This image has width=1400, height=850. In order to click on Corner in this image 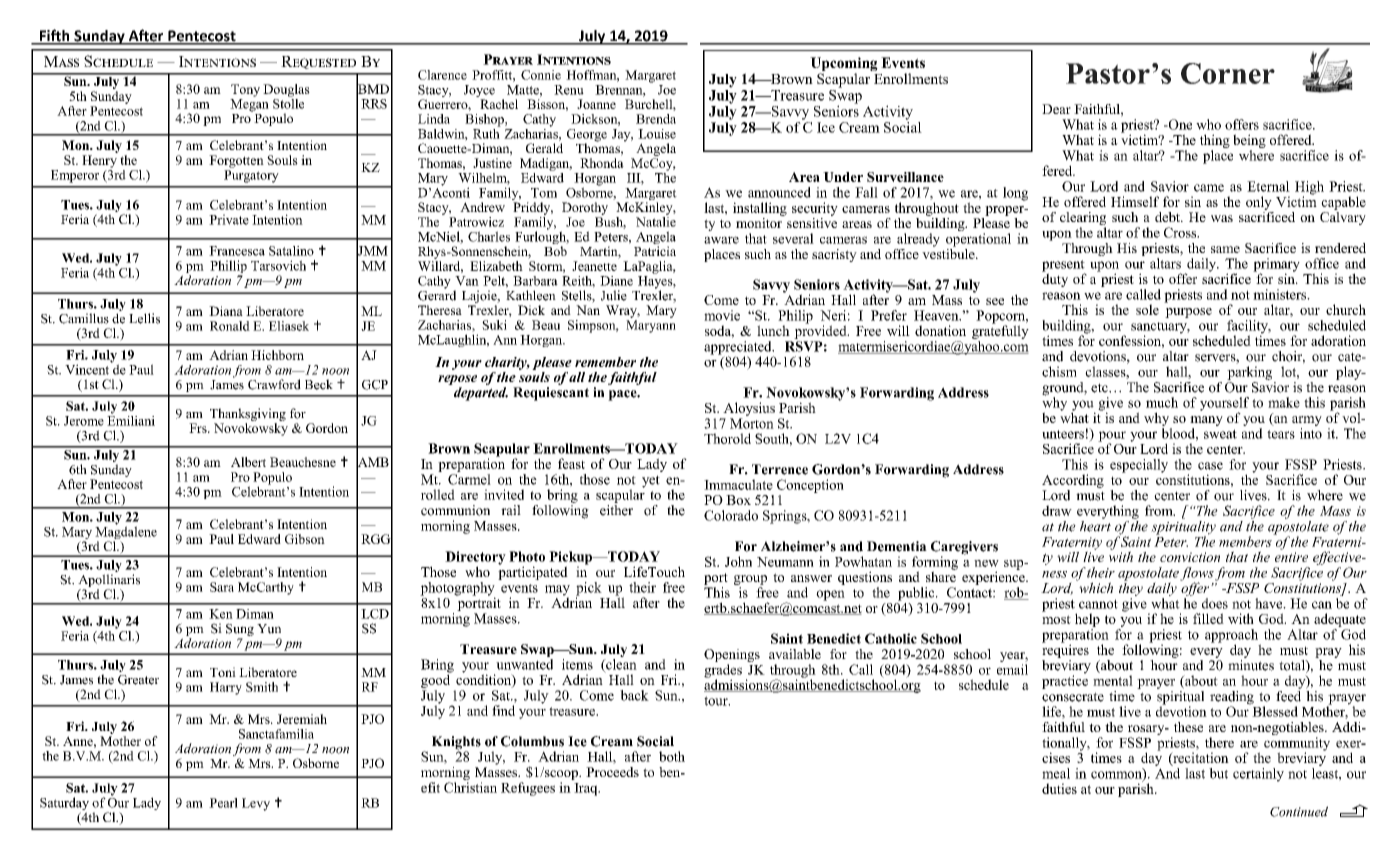, I will do `click(1228, 73)`.
